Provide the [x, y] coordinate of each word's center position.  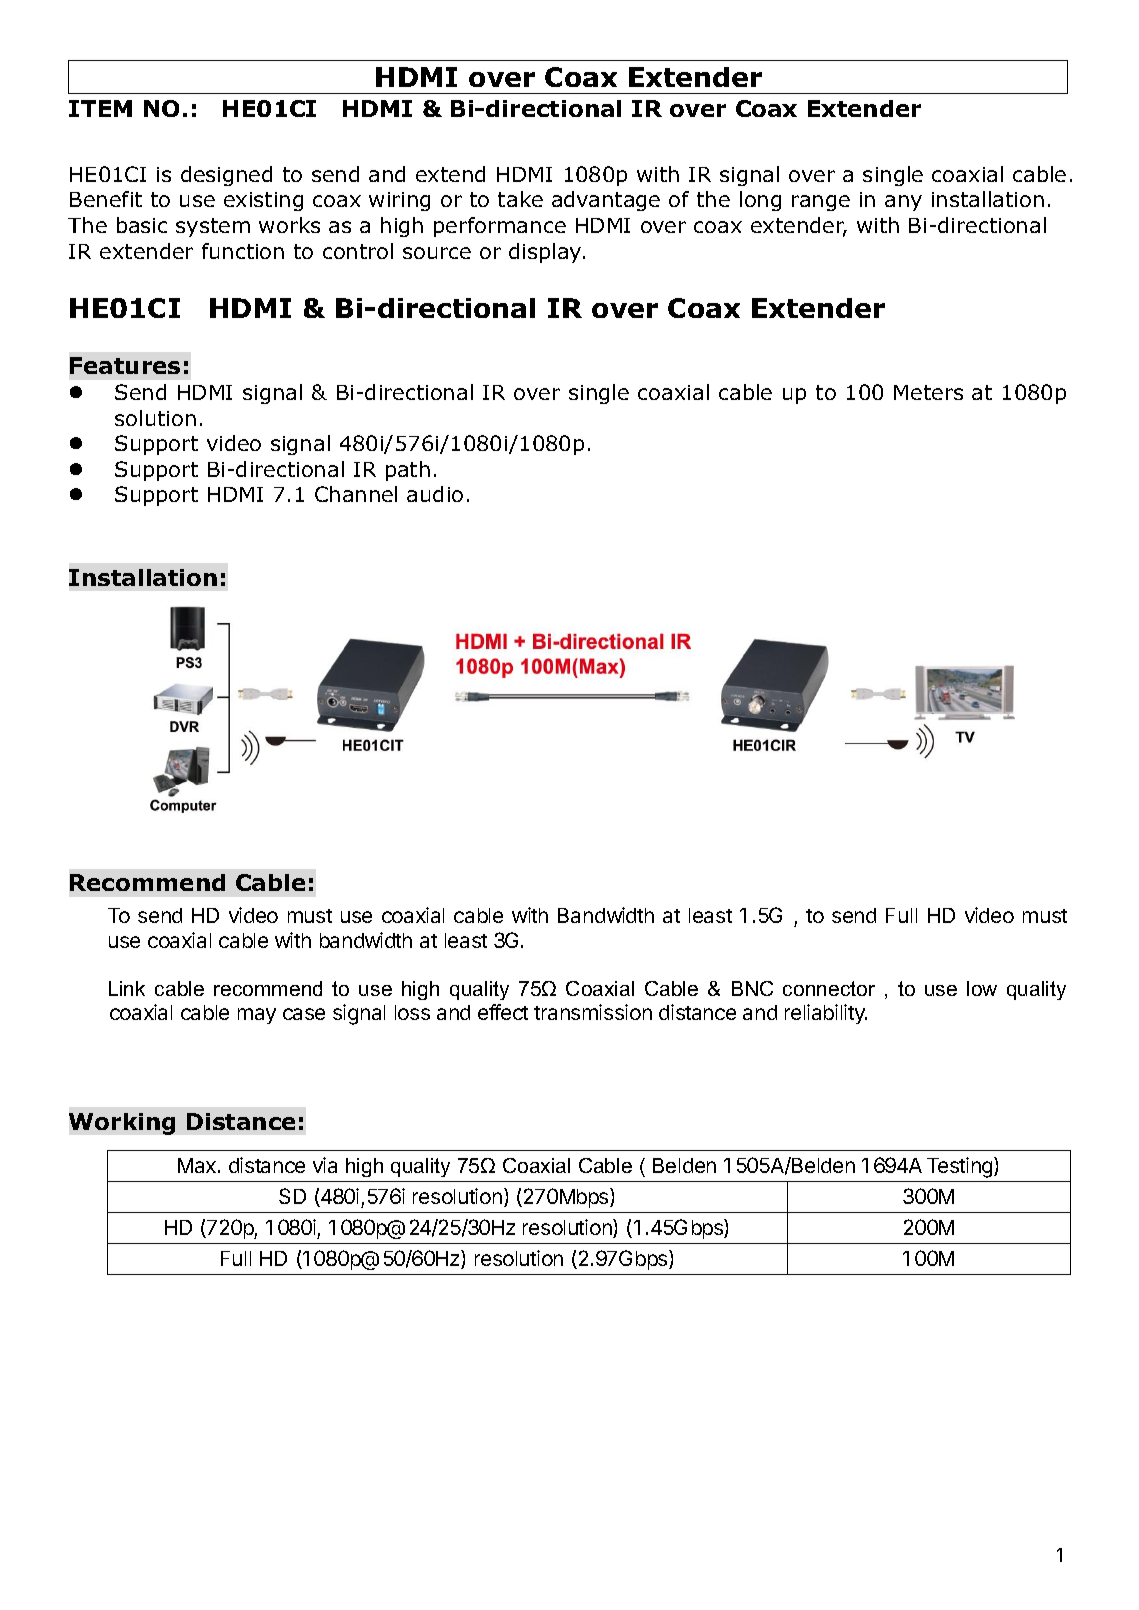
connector [829, 988]
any [903, 203]
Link [127, 988]
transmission [593, 1012]
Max [198, 1165]
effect [503, 1012]
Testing [961, 1167]
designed [226, 176]
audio [435, 494]
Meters [928, 392]
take [520, 199]
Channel [356, 494]
